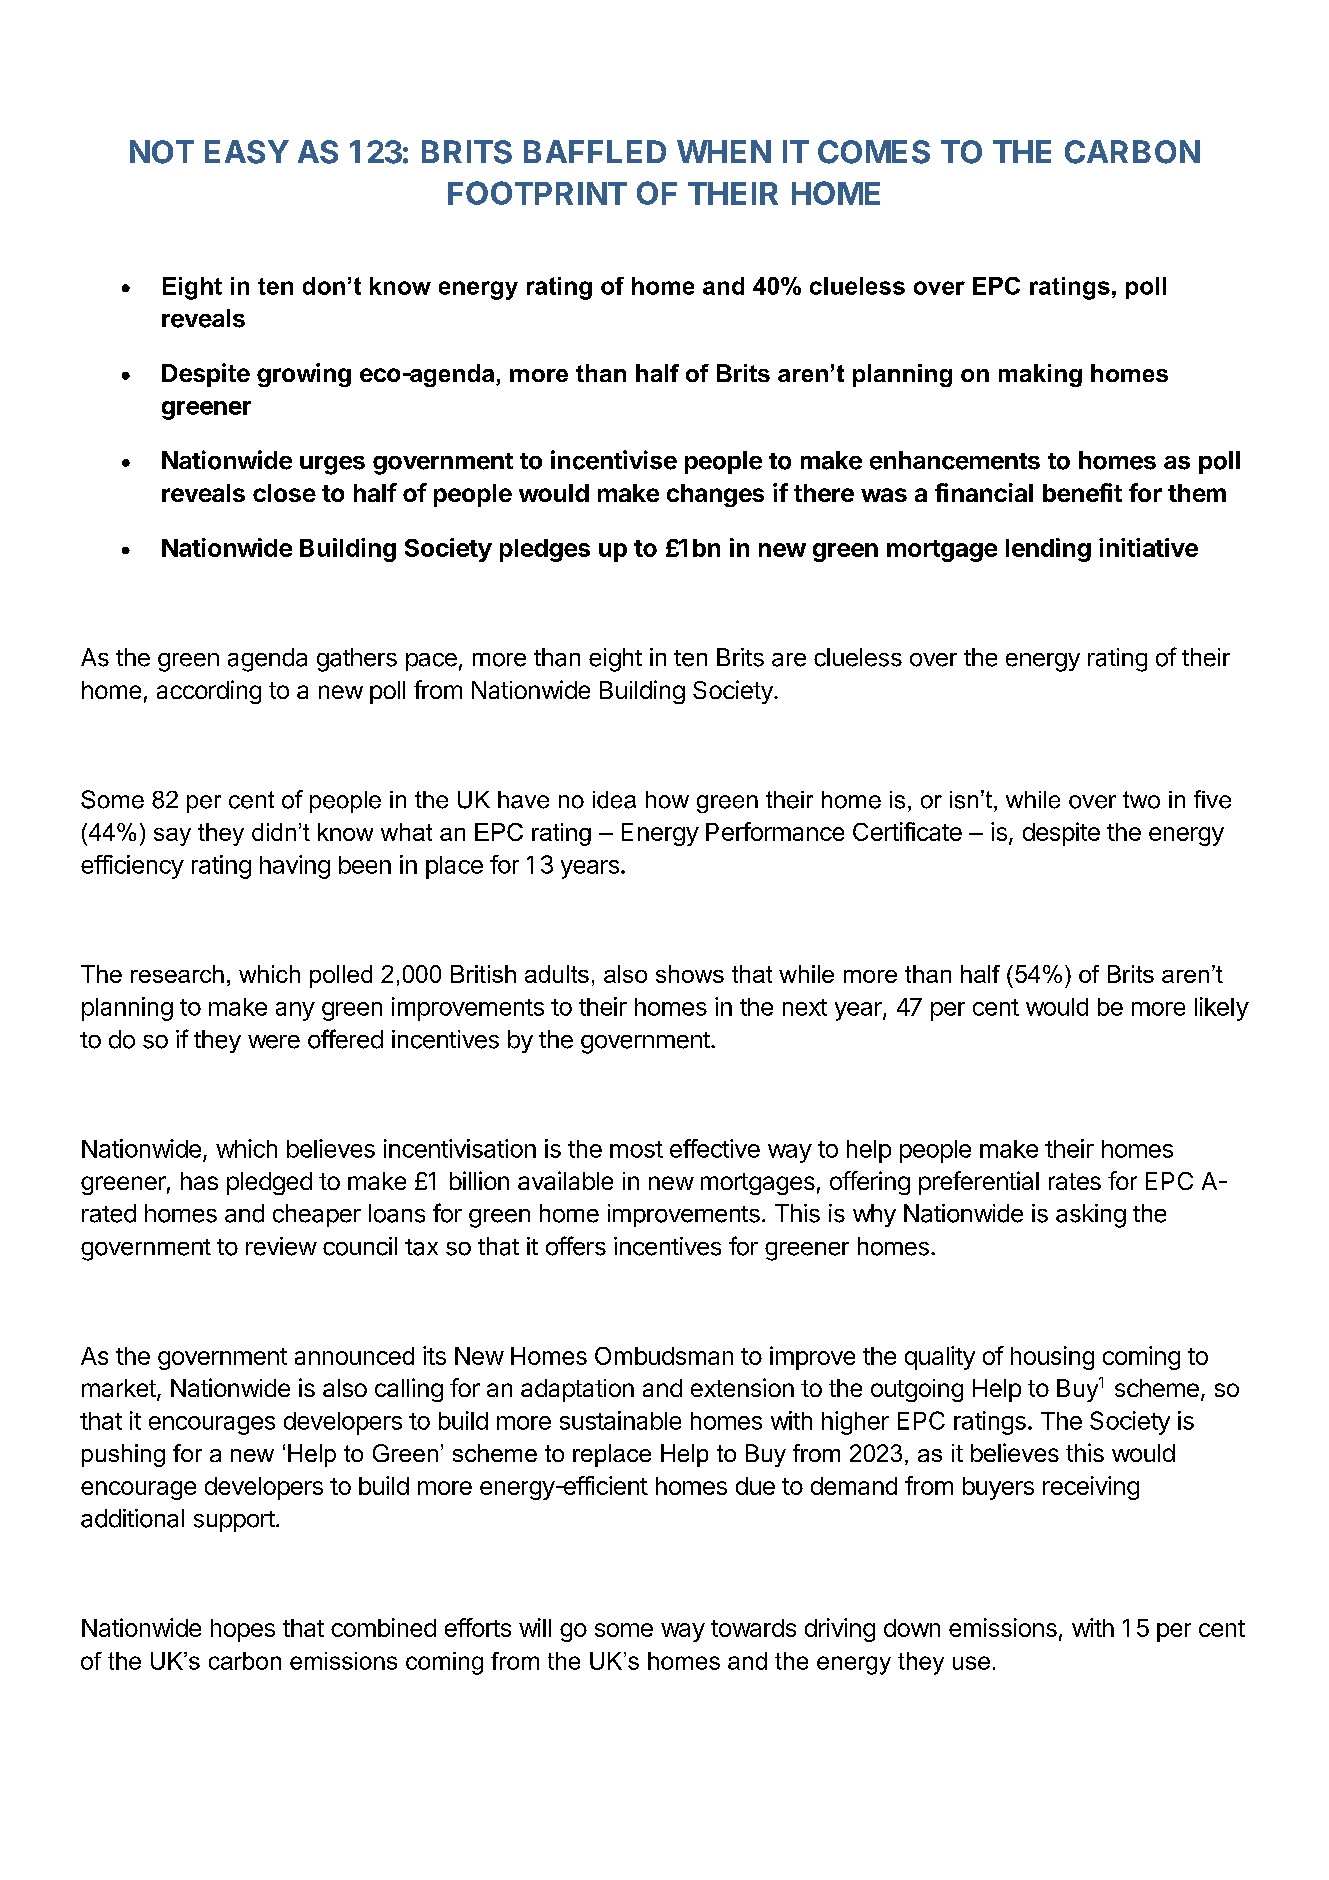  I want to click on COMES, so click(874, 152).
